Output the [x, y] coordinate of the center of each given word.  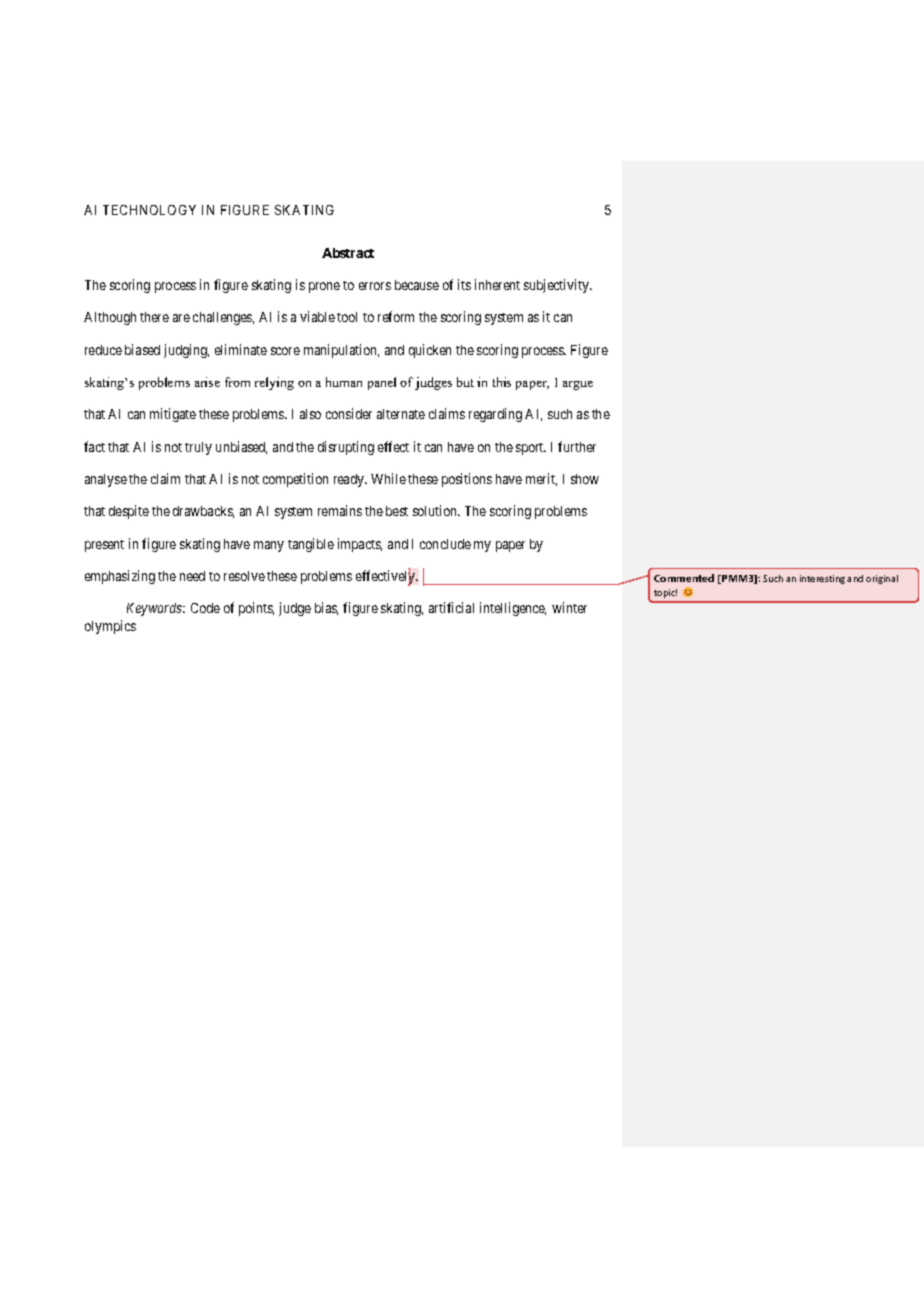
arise [207, 382]
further [577, 446]
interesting [822, 579]
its [464, 284]
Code [205, 608]
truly [198, 448]
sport [531, 449]
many [269, 546]
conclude [445, 544]
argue [578, 385]
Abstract [348, 253]
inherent [497, 284]
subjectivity [558, 286]
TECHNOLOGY [149, 210]
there [154, 317]
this [502, 382]
